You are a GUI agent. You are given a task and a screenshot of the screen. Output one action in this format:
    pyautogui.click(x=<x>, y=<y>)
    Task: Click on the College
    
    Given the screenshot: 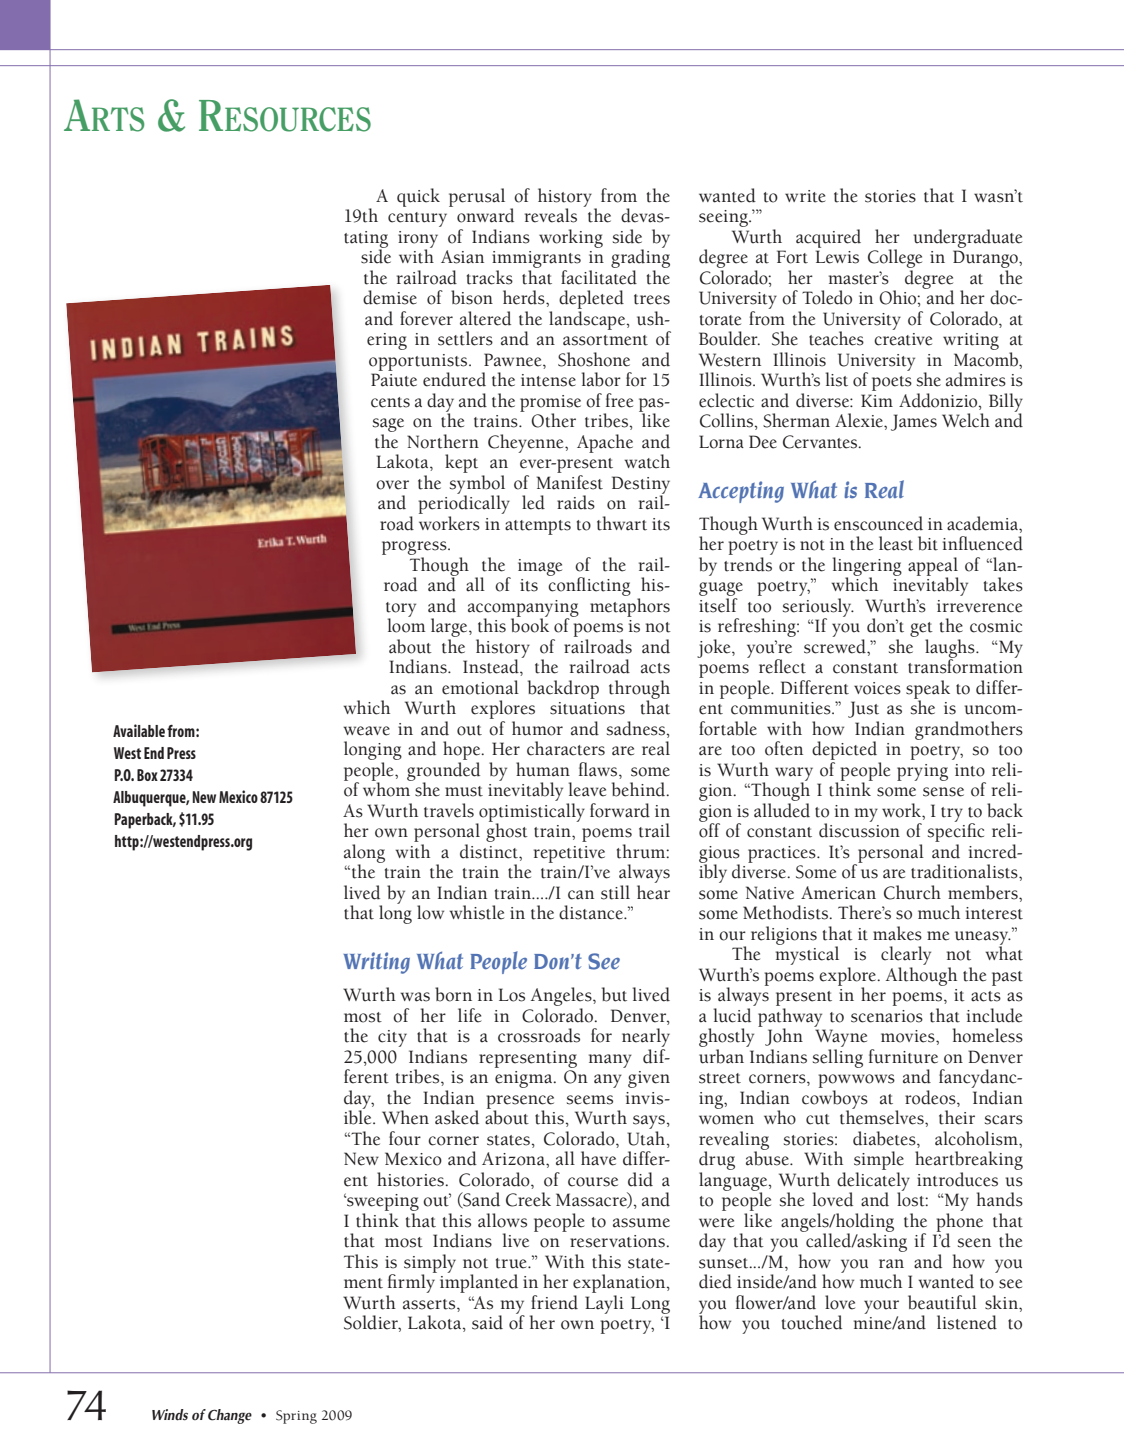 What is the action you would take?
    pyautogui.click(x=895, y=258)
